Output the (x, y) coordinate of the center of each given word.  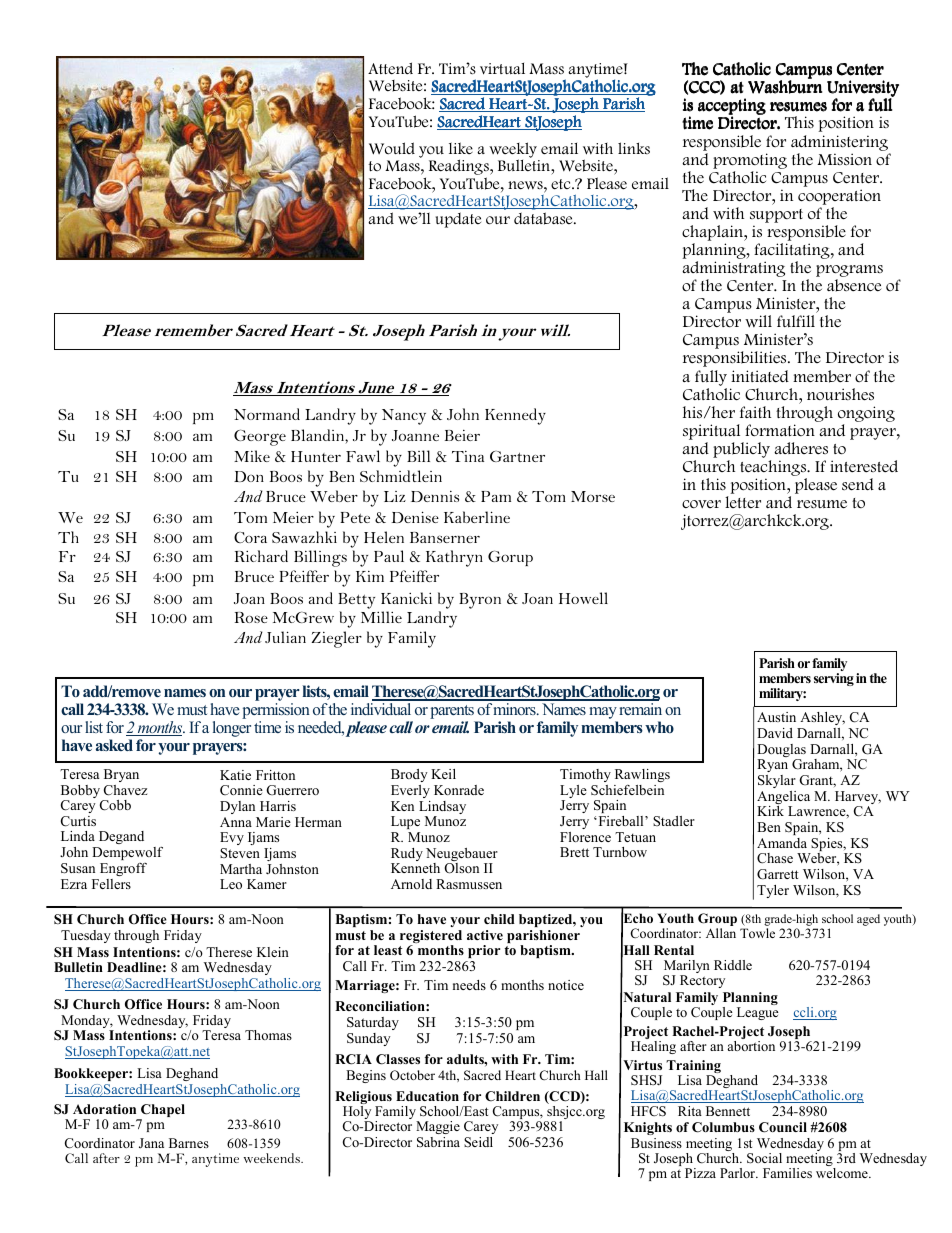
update (458, 220)
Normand (267, 414)
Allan (721, 933)
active (485, 935)
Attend (390, 68)
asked (114, 745)
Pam (496, 496)
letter (743, 502)
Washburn (785, 87)
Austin (776, 717)
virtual (502, 69)
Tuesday (86, 936)
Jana (151, 1143)
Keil (443, 774)
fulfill (796, 321)
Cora (250, 537)
